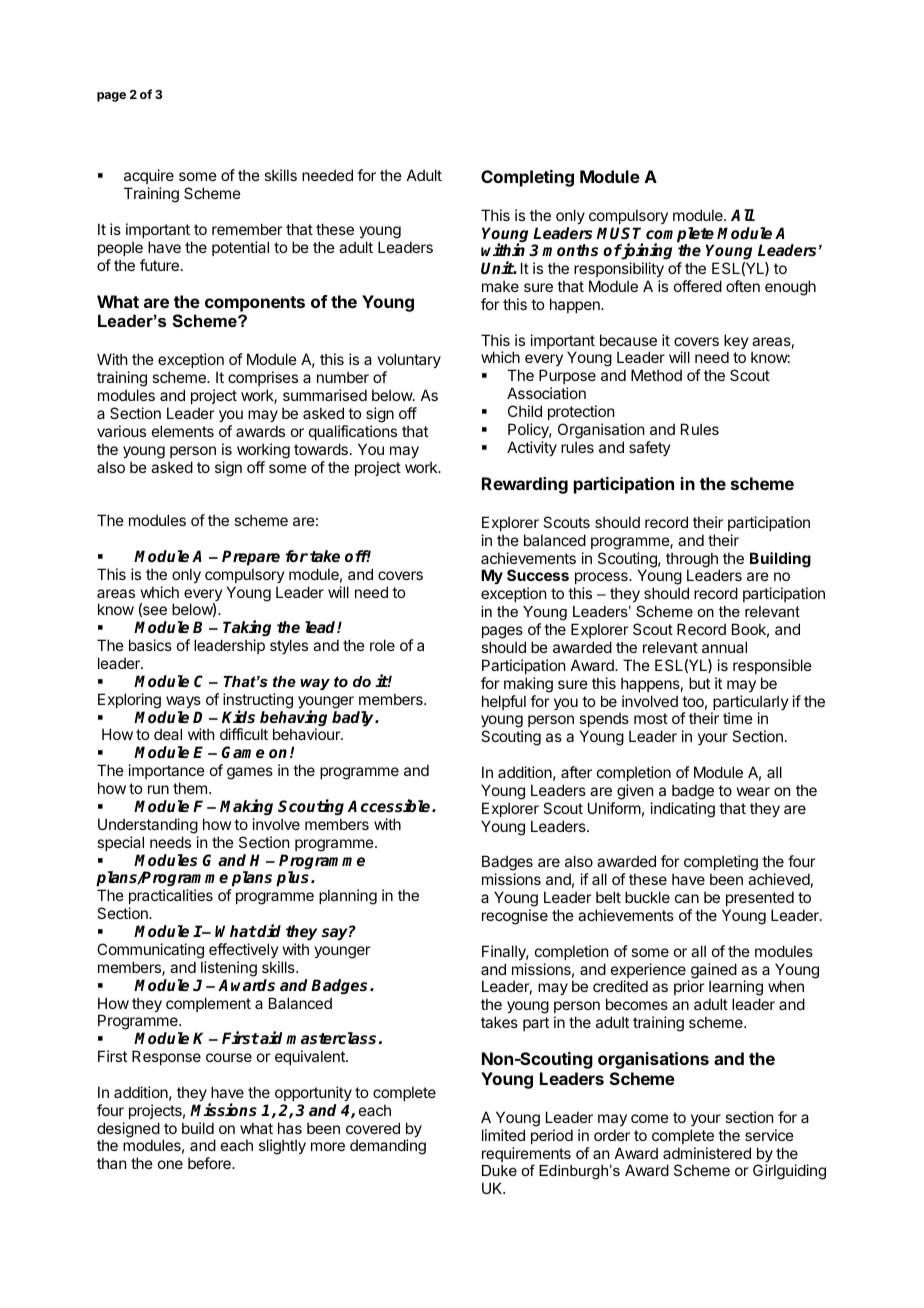 The width and height of the page is (924, 1308). I want to click on Accessible, so click(390, 805).
